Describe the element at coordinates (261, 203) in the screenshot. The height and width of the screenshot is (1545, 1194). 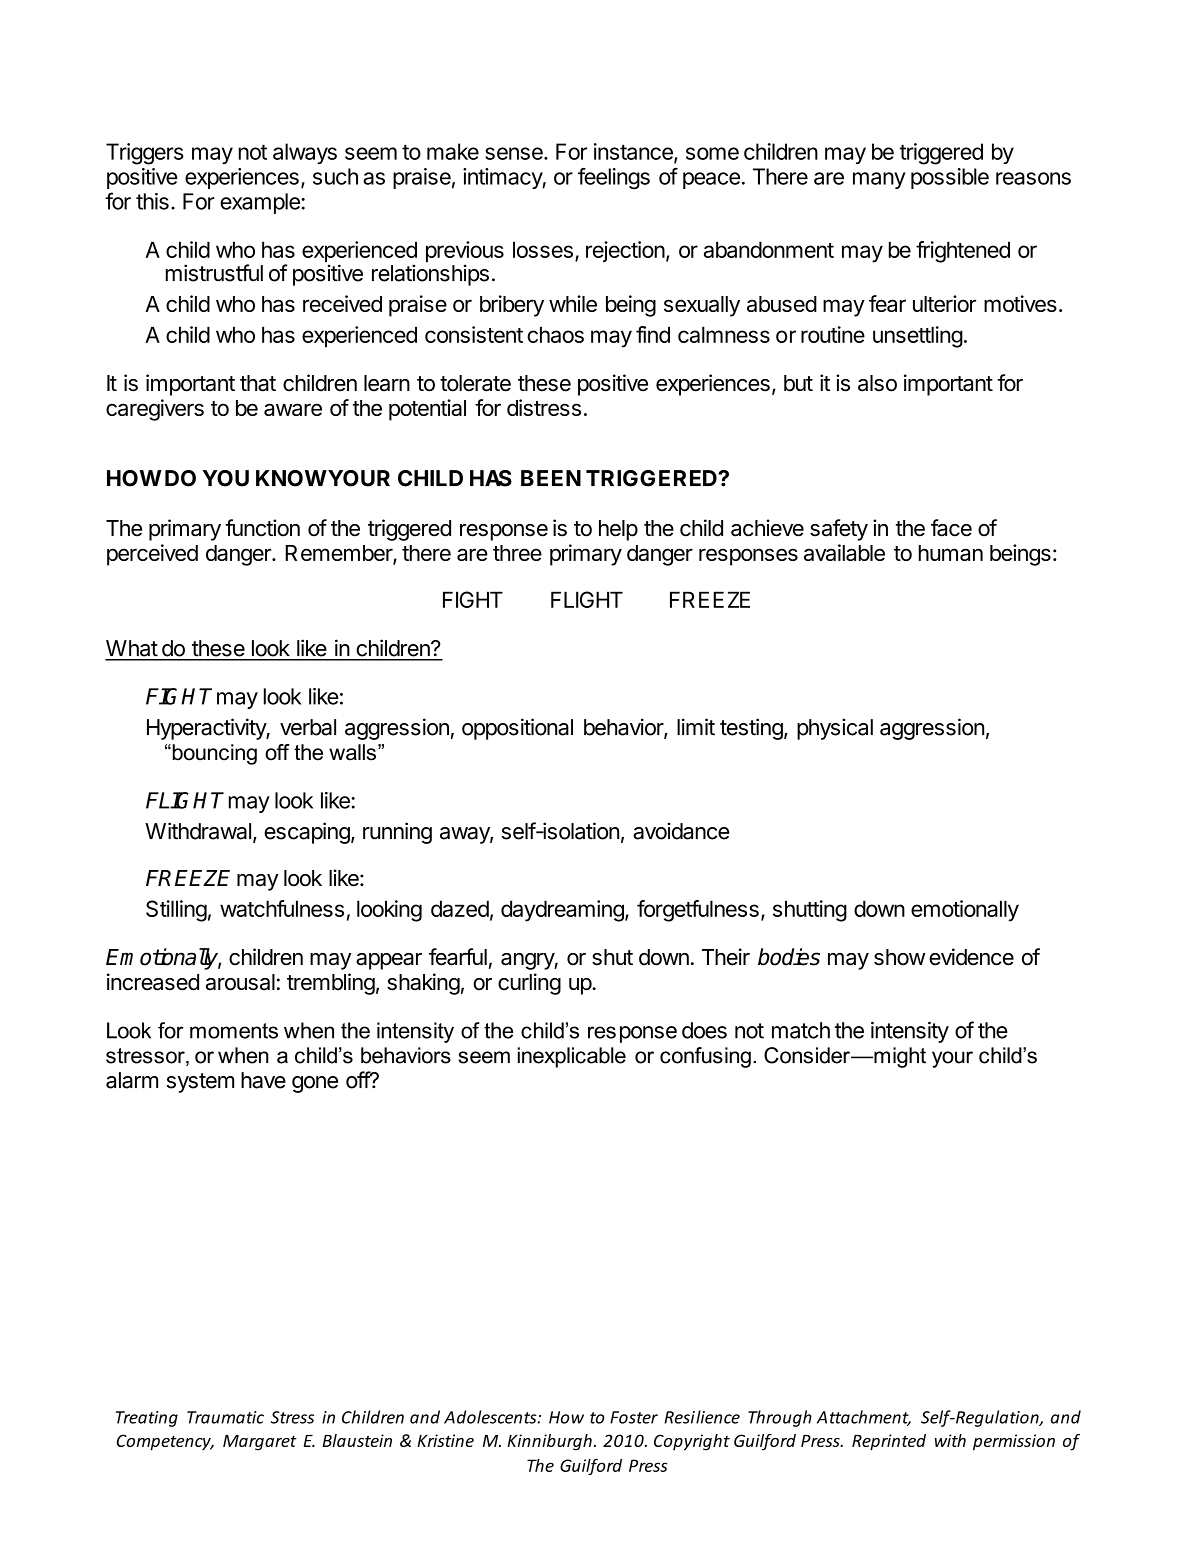
I see `example` at that location.
